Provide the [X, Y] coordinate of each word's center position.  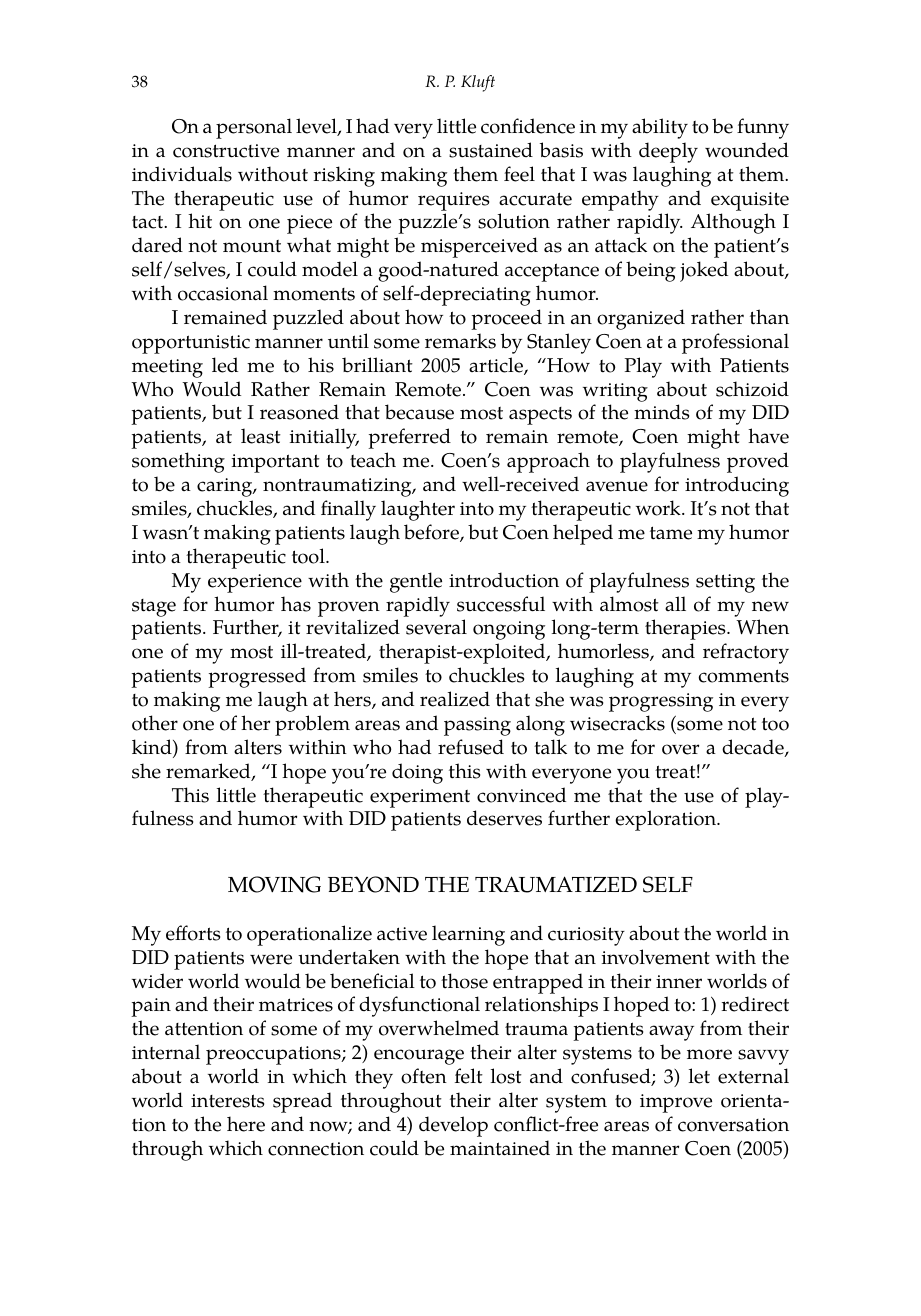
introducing [737, 486]
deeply [668, 152]
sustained [491, 150]
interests [227, 1101]
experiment [420, 798]
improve [676, 1103]
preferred [409, 438]
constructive [226, 151]
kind [153, 748]
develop [453, 1126]
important [276, 463]
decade [754, 748]
